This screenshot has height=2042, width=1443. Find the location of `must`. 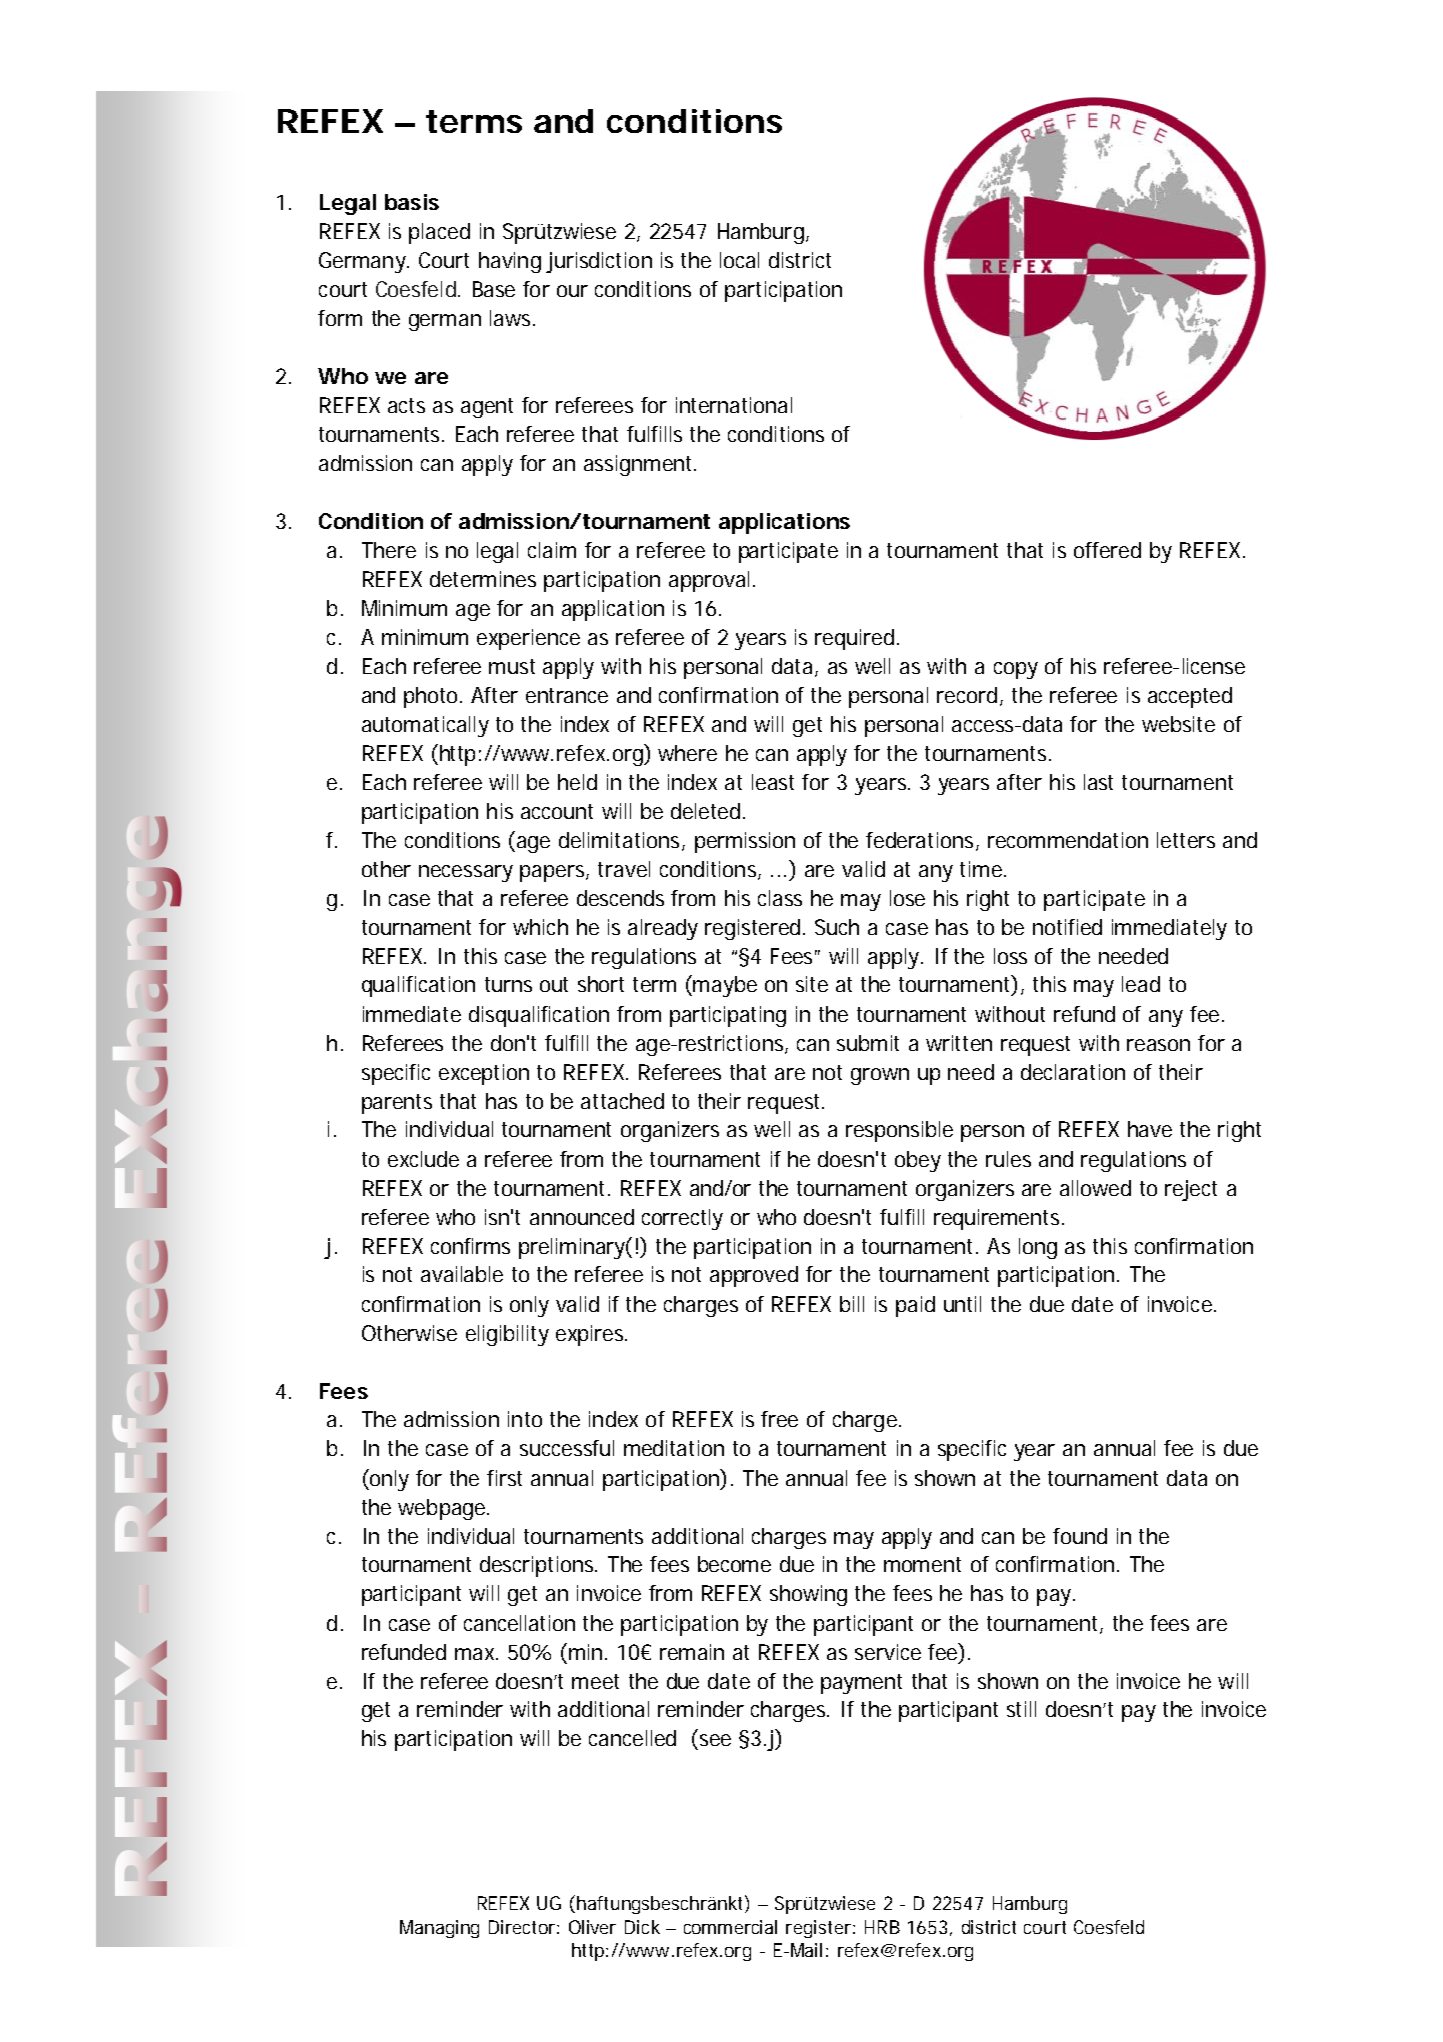

must is located at coordinates (512, 666).
